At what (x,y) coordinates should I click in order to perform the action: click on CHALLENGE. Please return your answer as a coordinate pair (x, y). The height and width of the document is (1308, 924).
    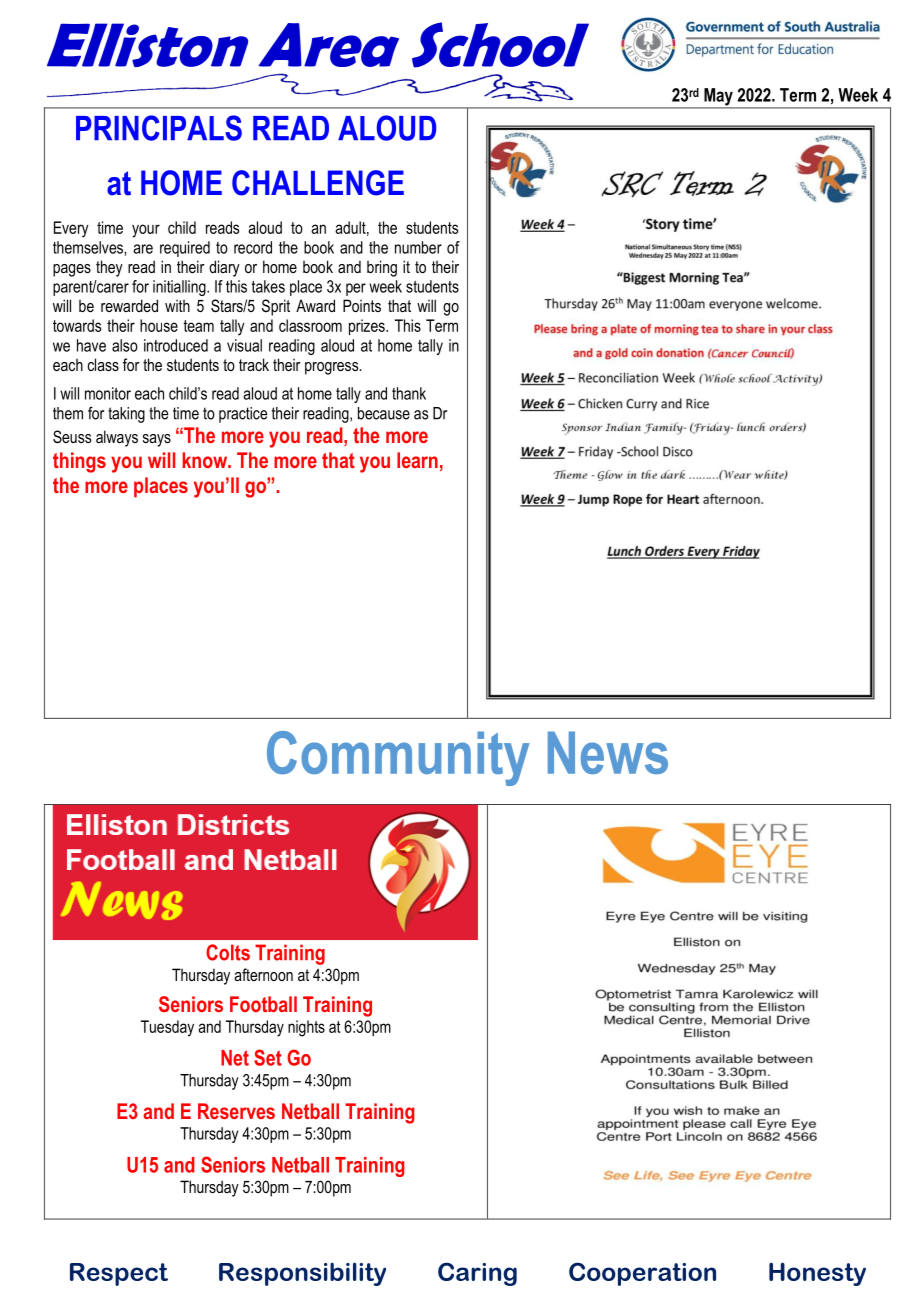
    Looking at the image, I should click on (318, 183).
